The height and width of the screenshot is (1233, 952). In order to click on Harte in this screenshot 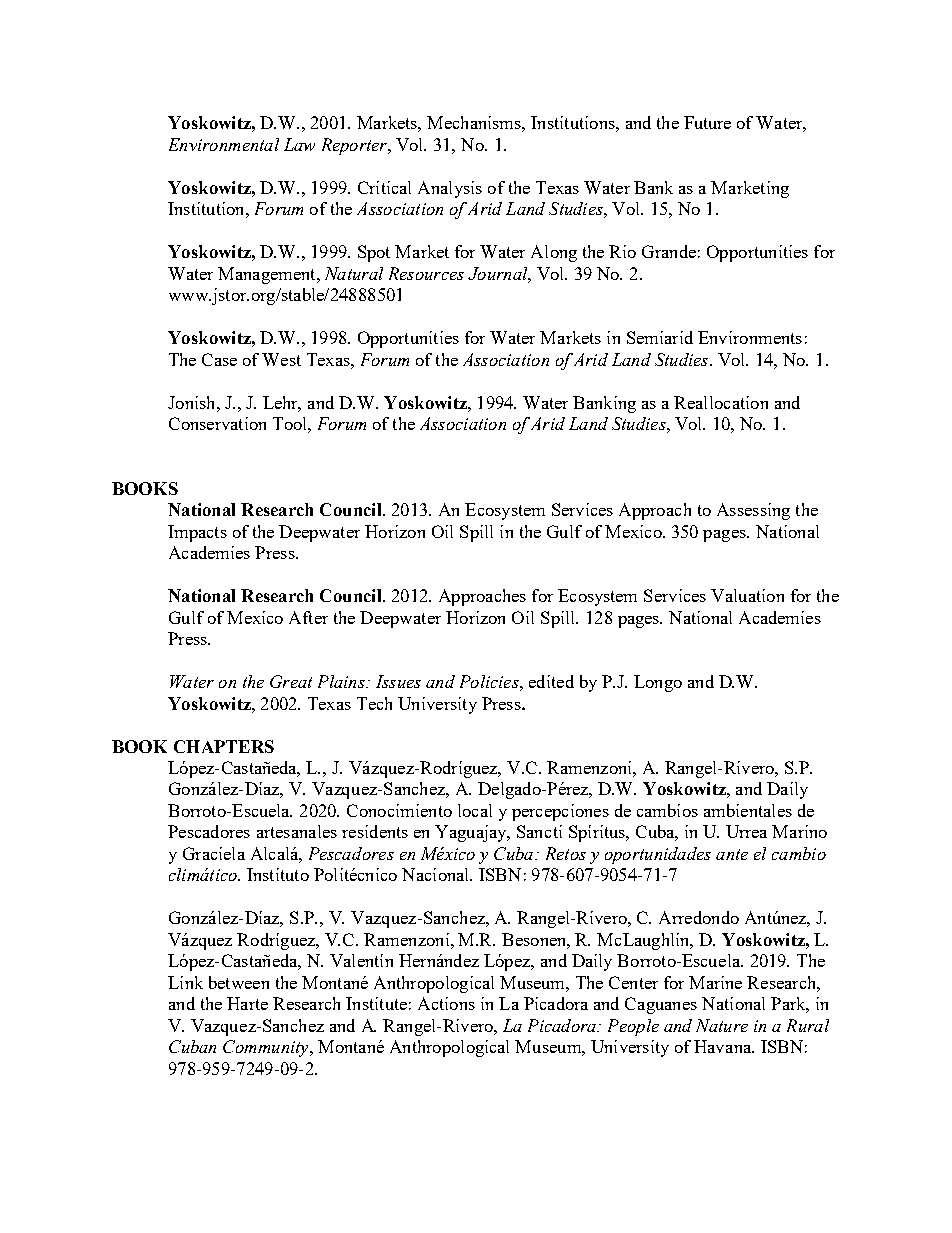, I will do `click(247, 1003)`.
